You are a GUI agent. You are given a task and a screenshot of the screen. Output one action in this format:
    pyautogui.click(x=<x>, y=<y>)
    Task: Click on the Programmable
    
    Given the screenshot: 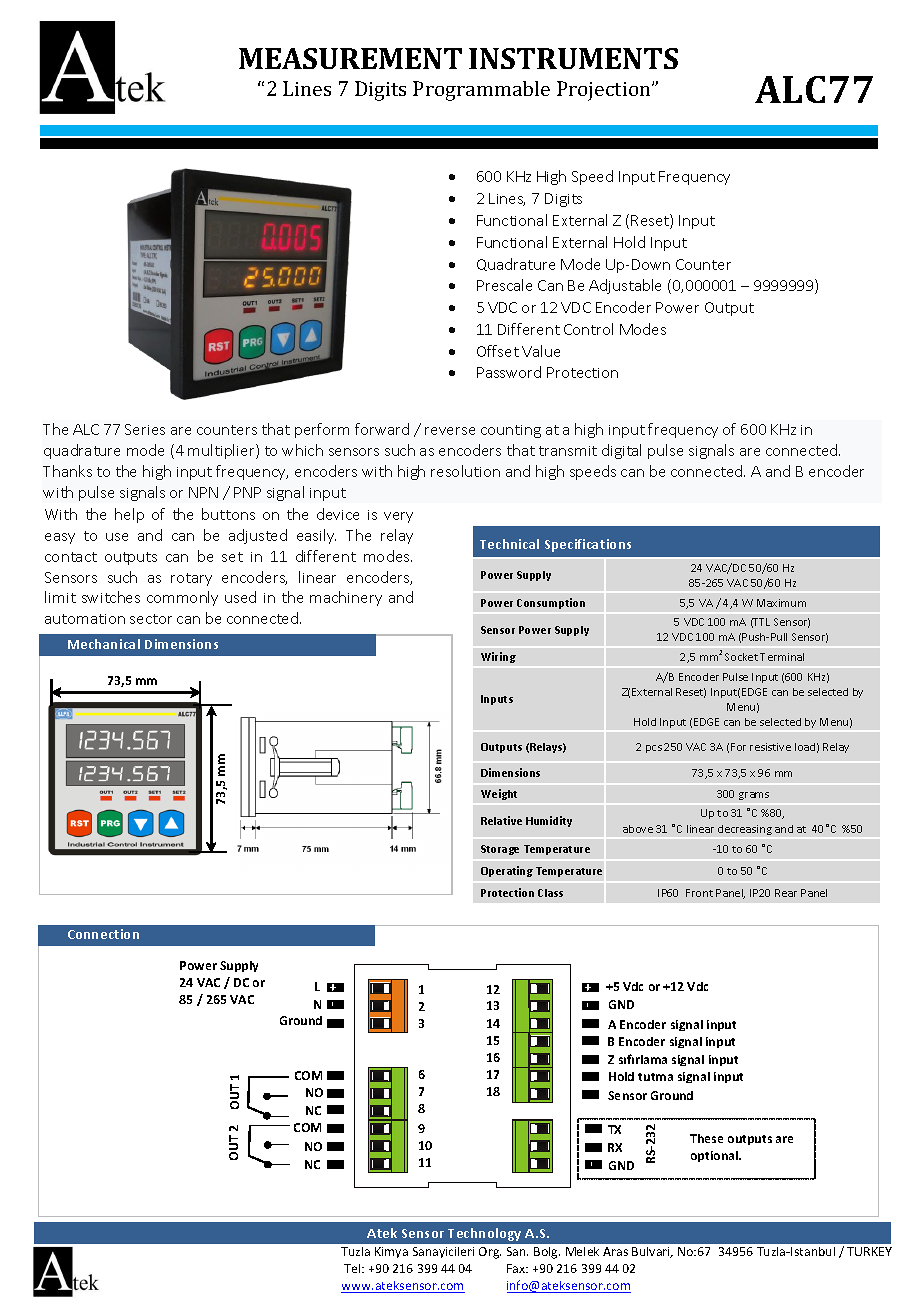 What is the action you would take?
    pyautogui.click(x=481, y=91)
